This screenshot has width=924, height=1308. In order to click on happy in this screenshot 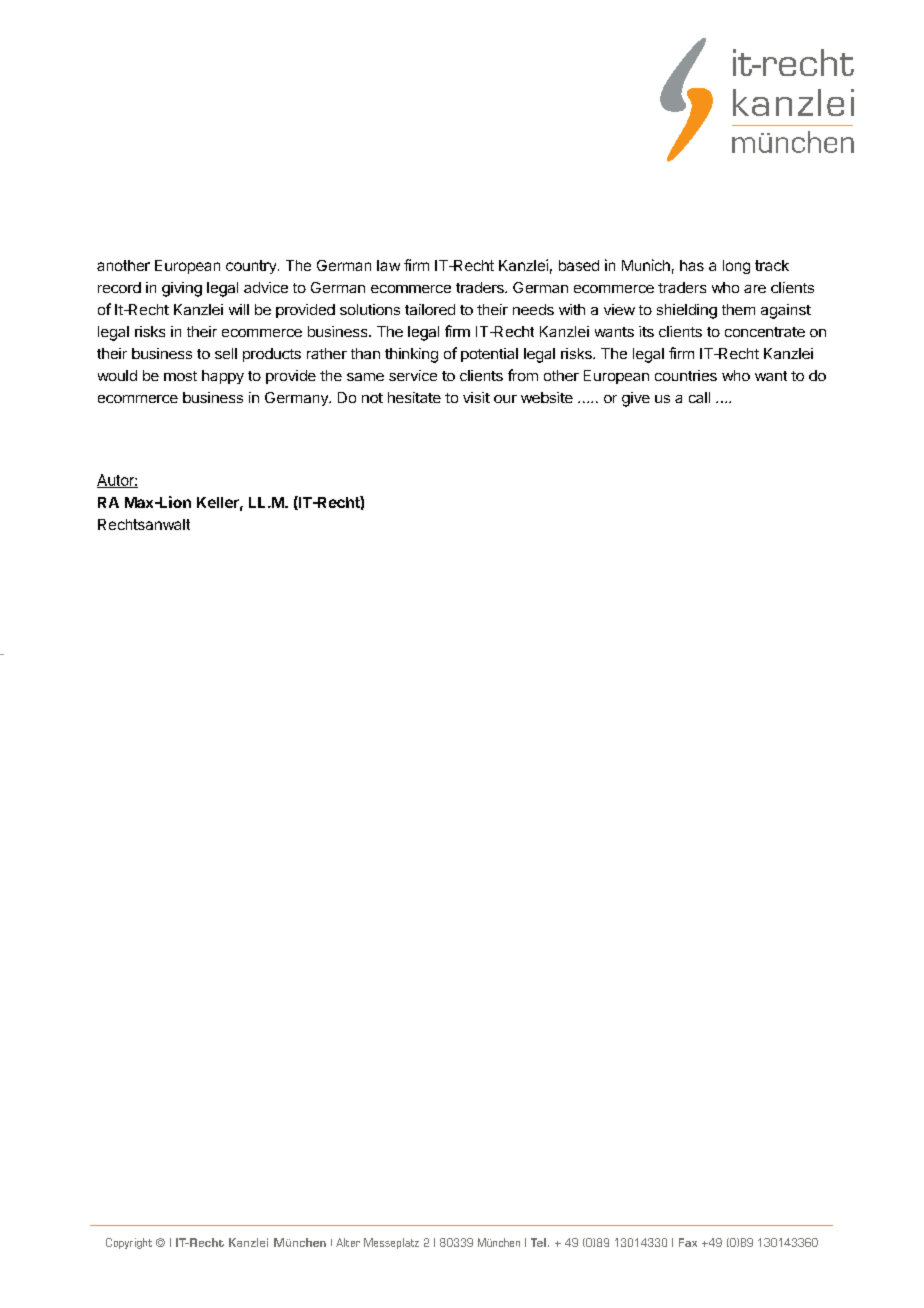, I will do `click(223, 377)`.
